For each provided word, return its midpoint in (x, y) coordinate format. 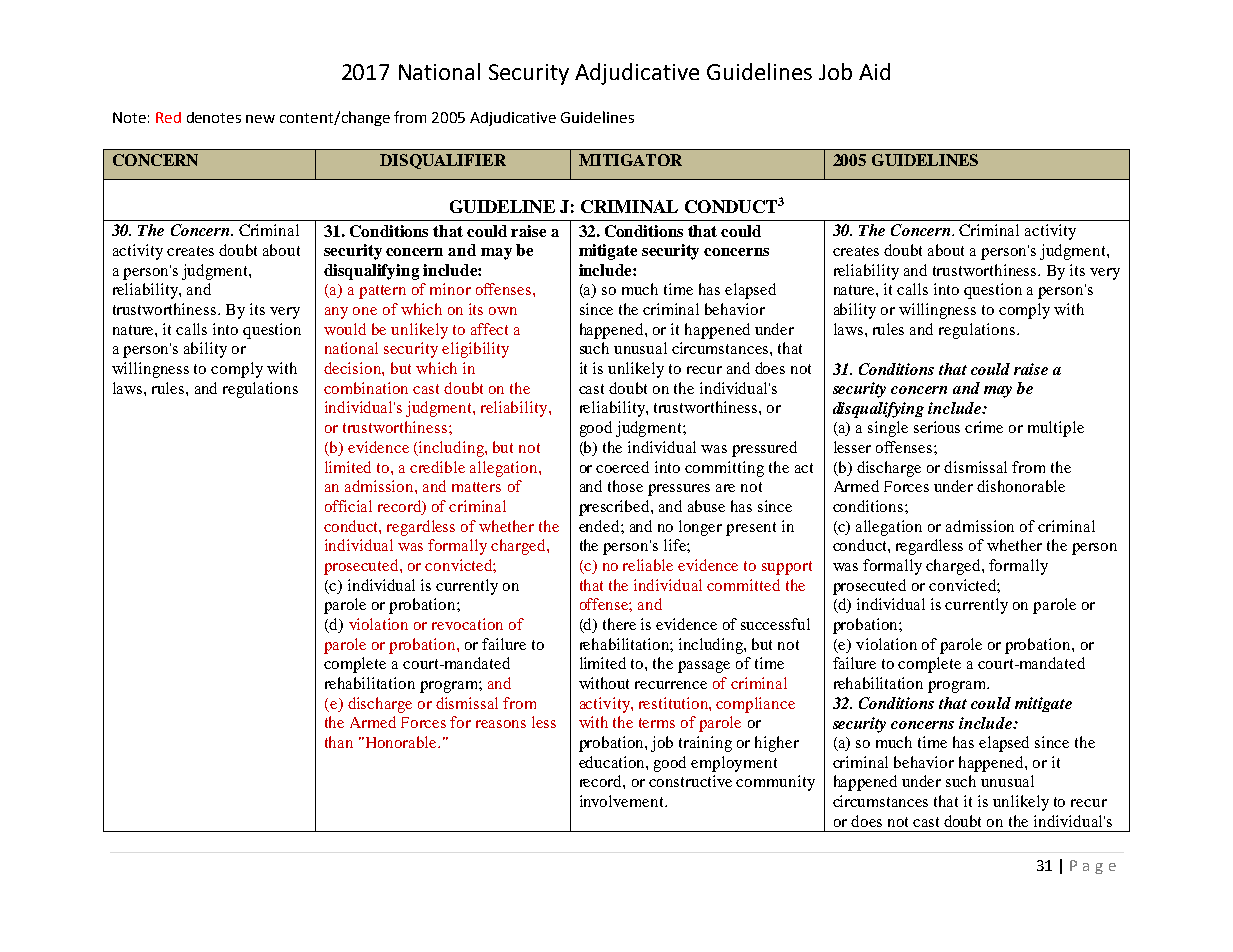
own (503, 311)
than (339, 742)
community (775, 783)
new (260, 119)
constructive (690, 781)
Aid (874, 71)
